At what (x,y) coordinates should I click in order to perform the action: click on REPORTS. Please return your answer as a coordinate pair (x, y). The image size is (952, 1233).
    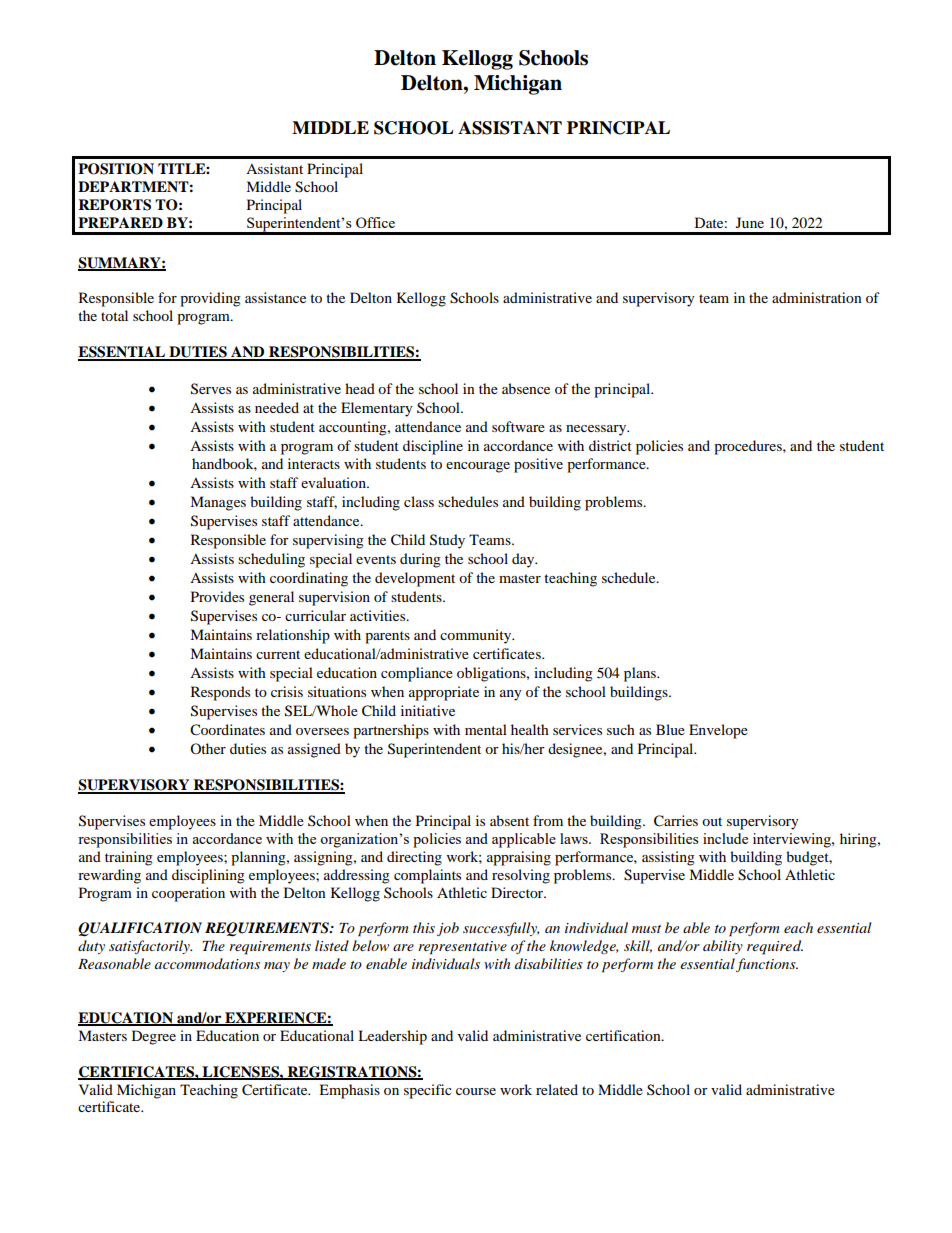
    Looking at the image, I should click on (114, 205).
